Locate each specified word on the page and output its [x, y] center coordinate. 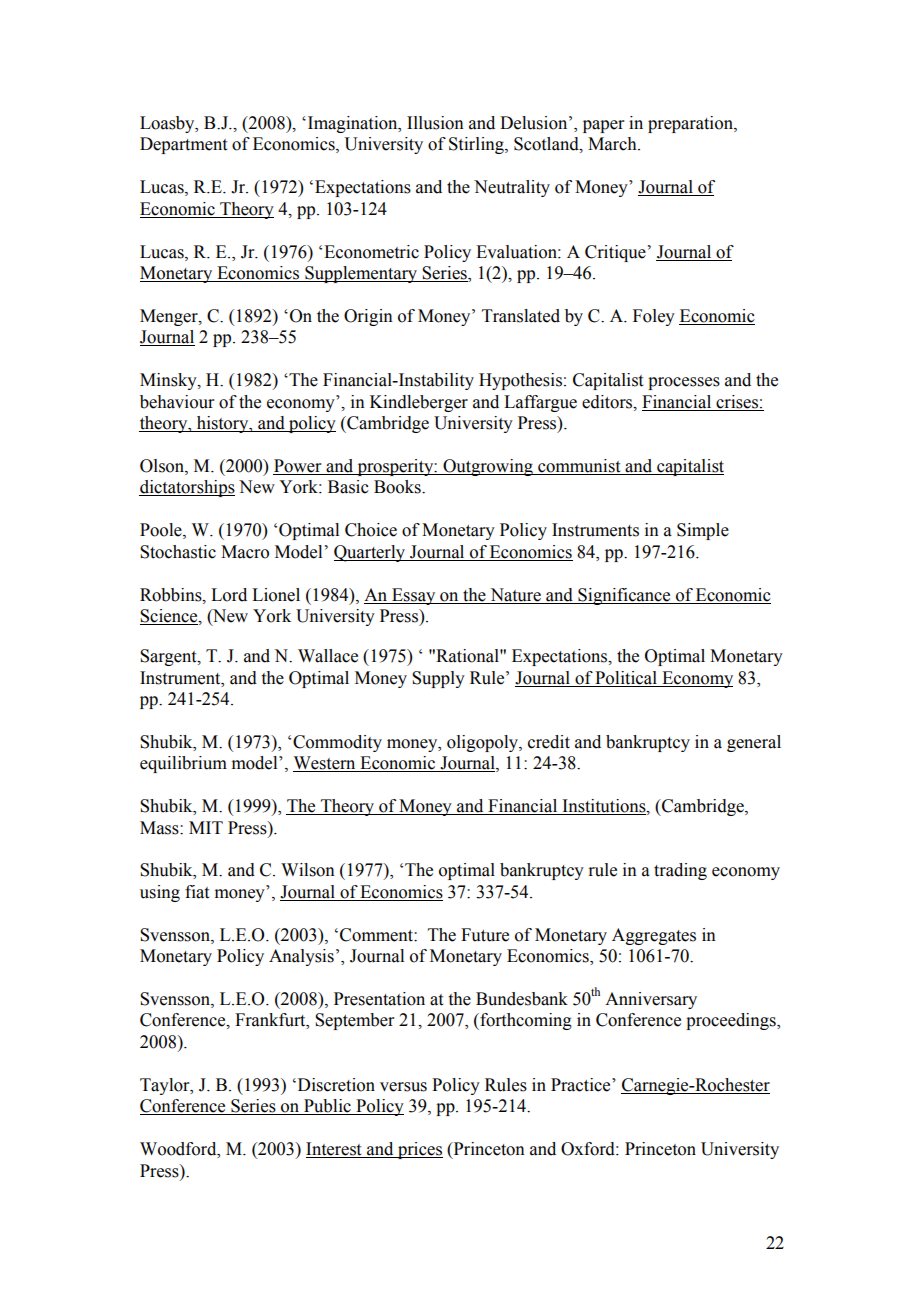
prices [419, 1150]
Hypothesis [520, 381]
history [222, 424]
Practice [582, 1085]
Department [183, 145]
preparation [691, 124]
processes [684, 383]
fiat [197, 892]
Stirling [477, 145]
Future [485, 935]
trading [680, 871]
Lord [229, 595]
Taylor [166, 1086]
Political [626, 678]
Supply [438, 679]
